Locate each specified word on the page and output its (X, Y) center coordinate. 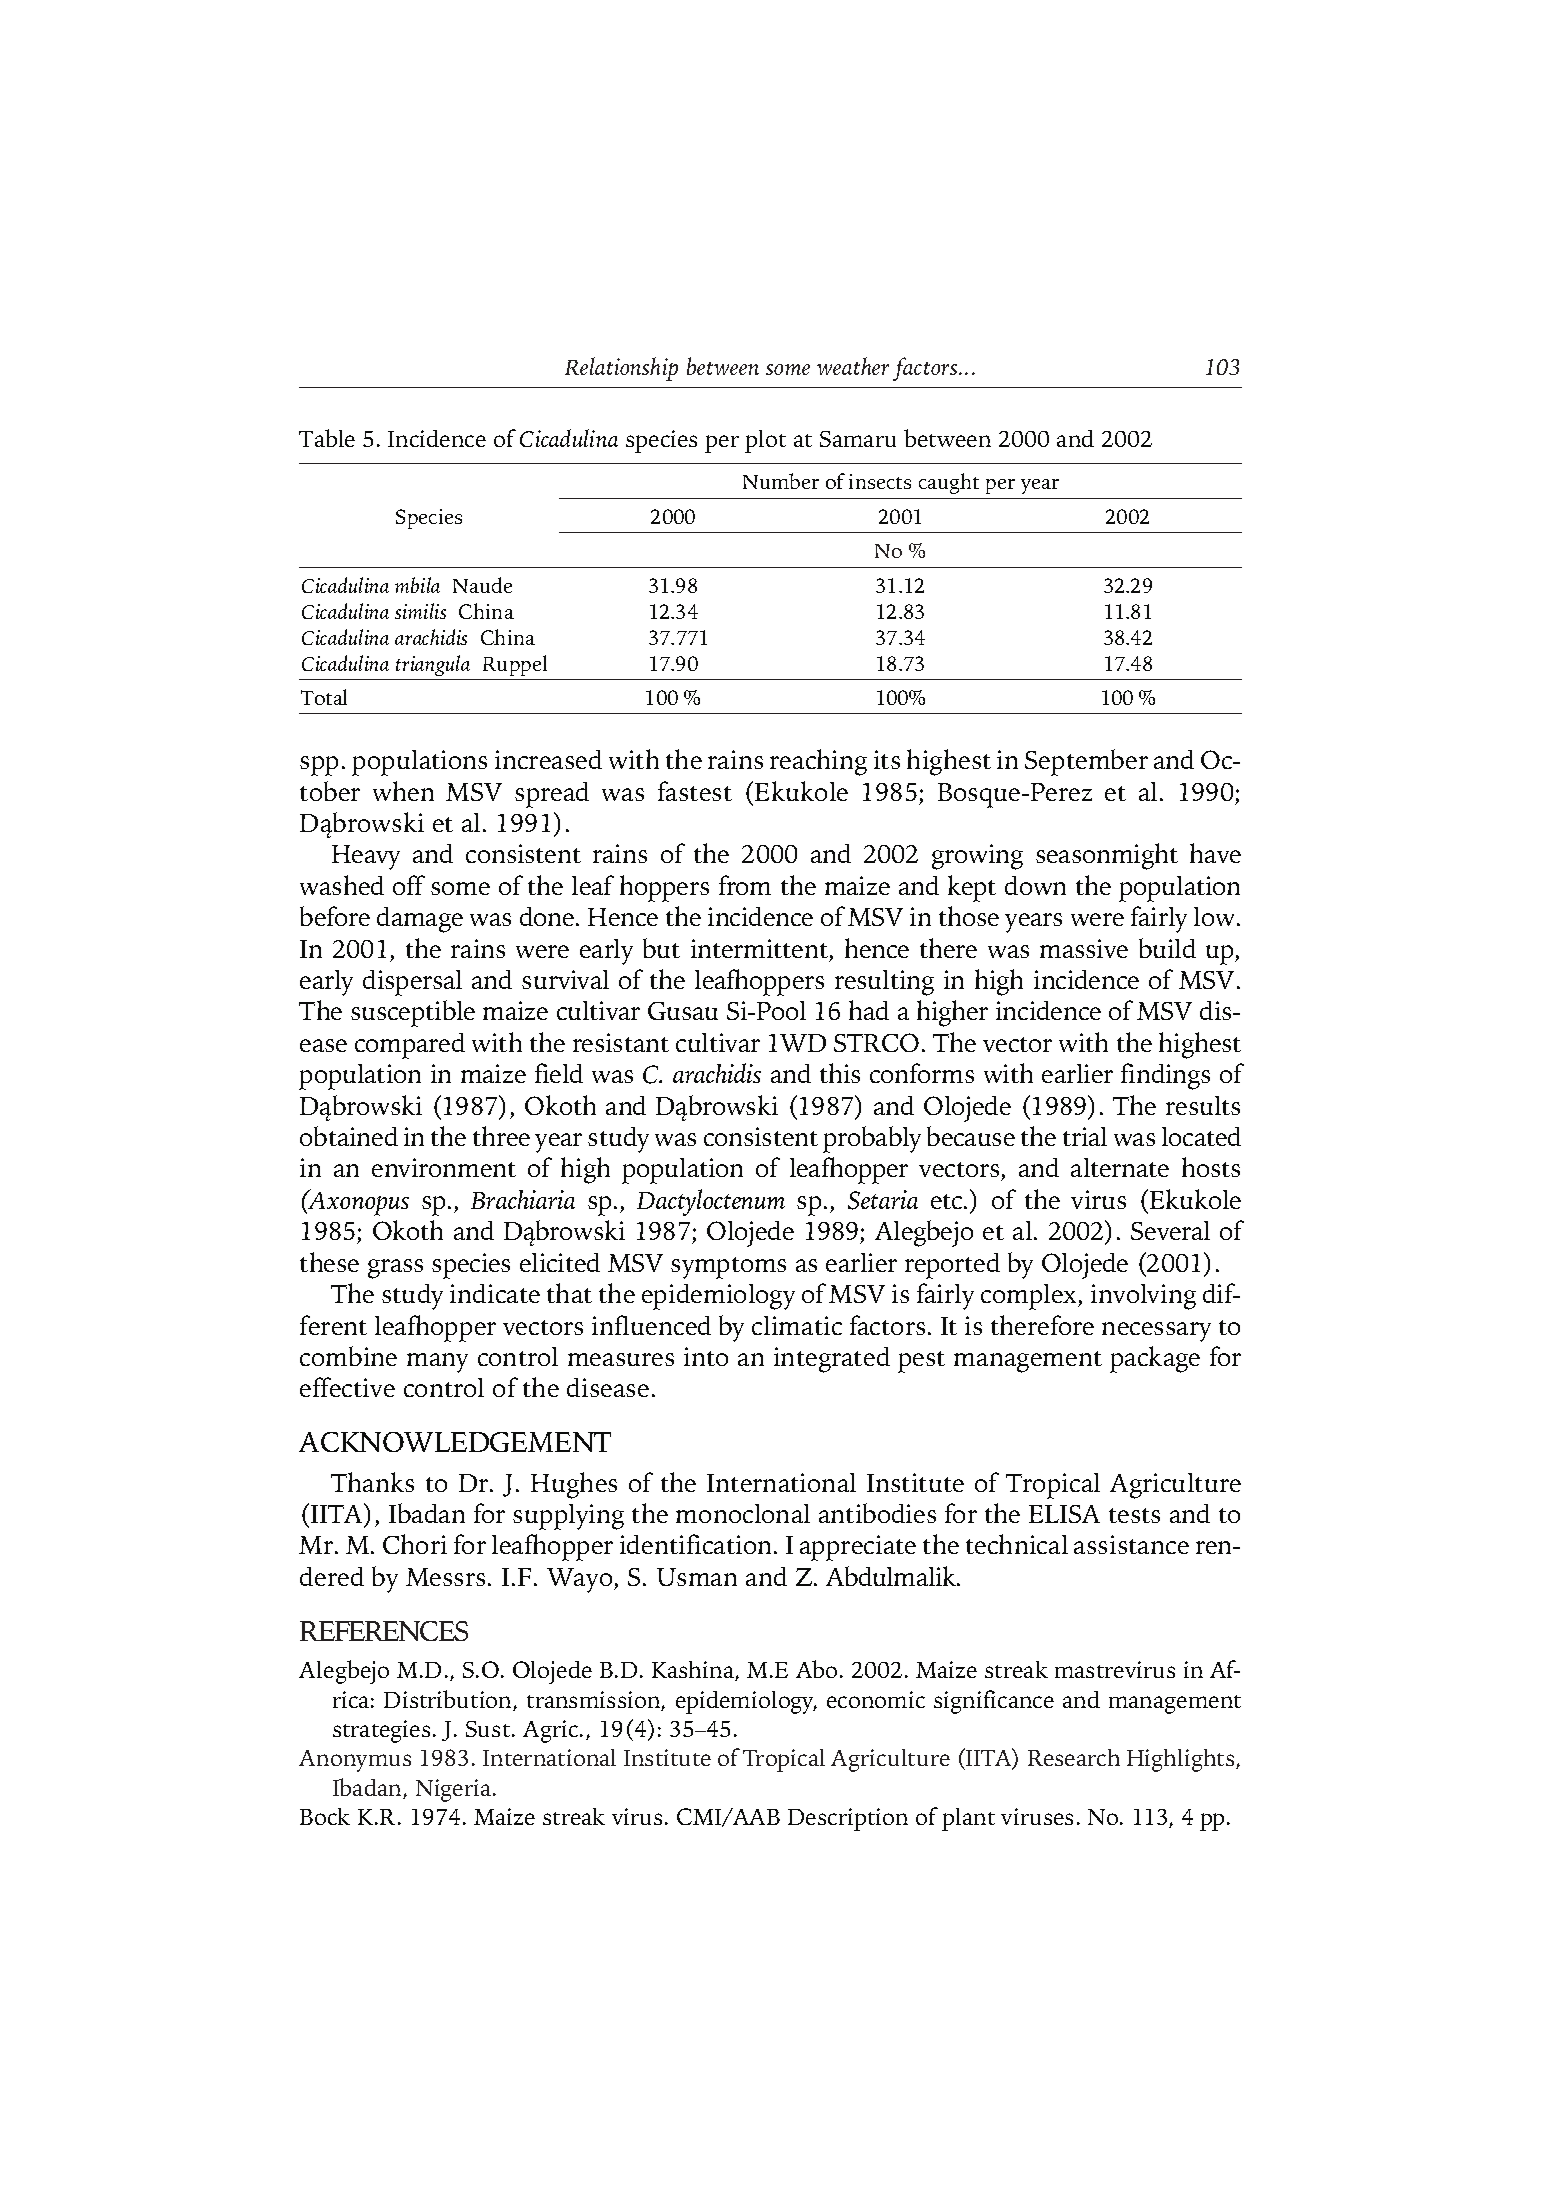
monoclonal (743, 1513)
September (1086, 762)
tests (1134, 1515)
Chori (415, 1544)
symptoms (728, 1268)
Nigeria (455, 1790)
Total (324, 697)
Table (327, 438)
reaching (818, 762)
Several (1170, 1230)
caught (949, 483)
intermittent (759, 948)
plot (765, 441)
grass (395, 1269)
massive (1084, 948)
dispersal (412, 983)
